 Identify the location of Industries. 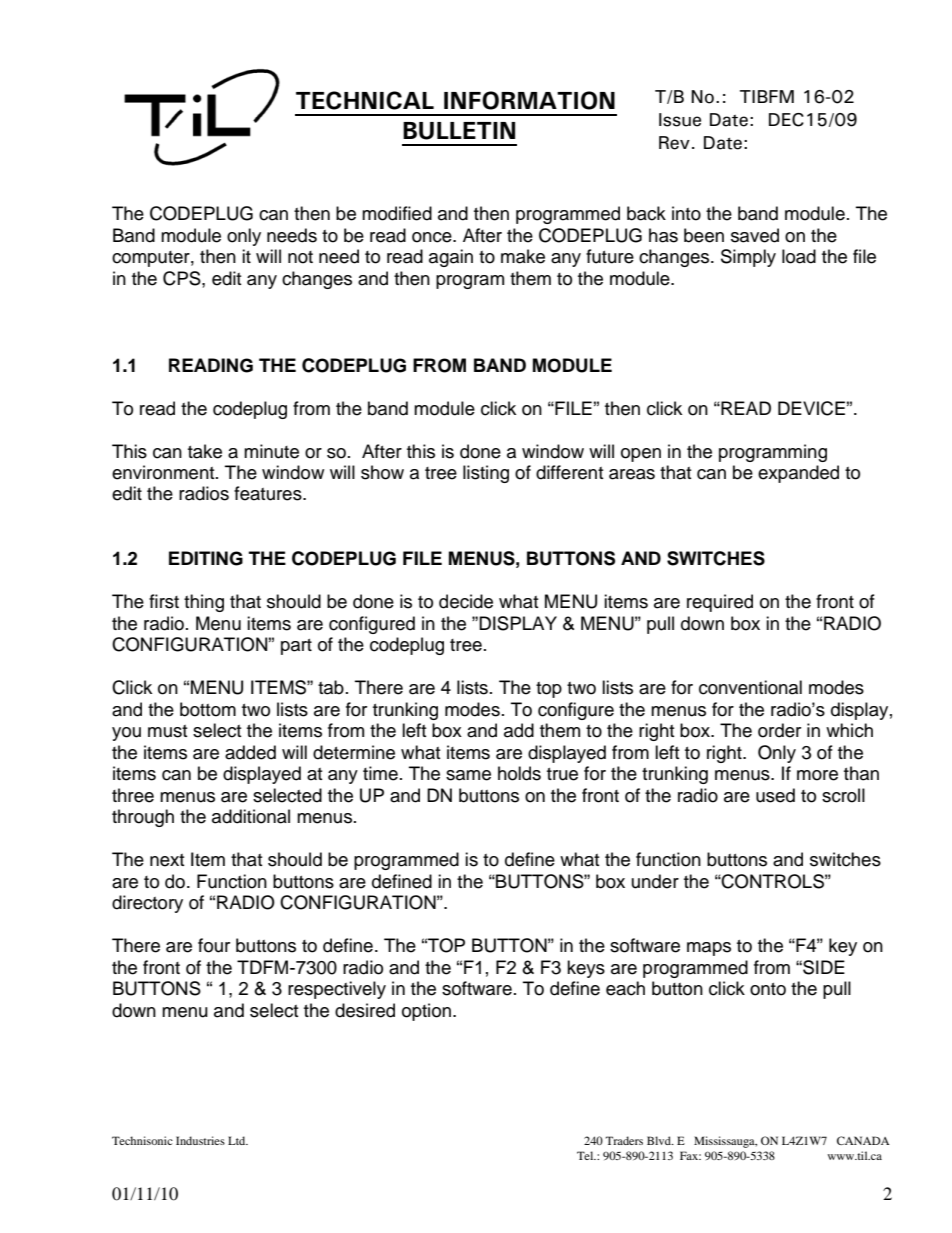
(200, 1140).
